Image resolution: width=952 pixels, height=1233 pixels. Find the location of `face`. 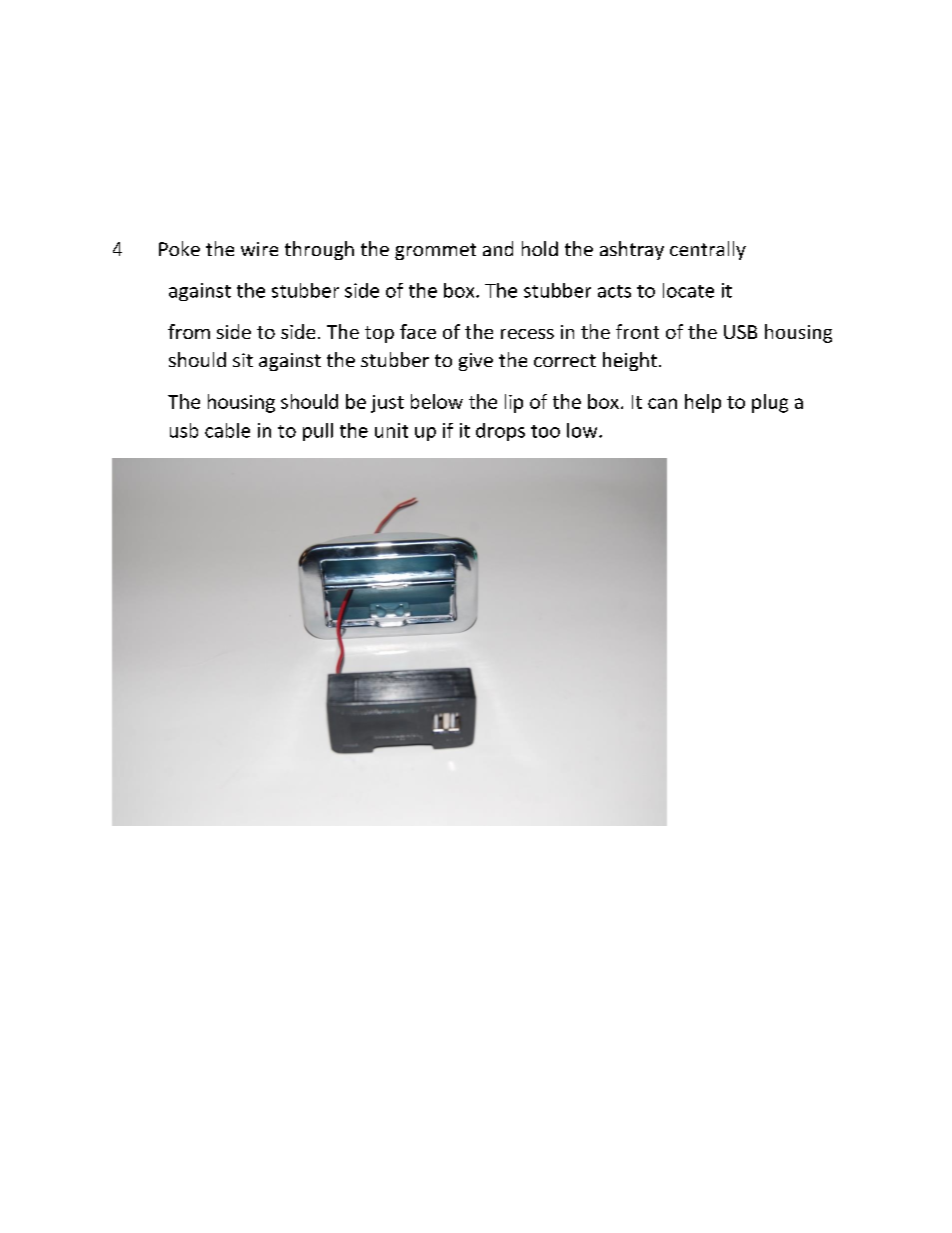

face is located at coordinates (418, 331).
